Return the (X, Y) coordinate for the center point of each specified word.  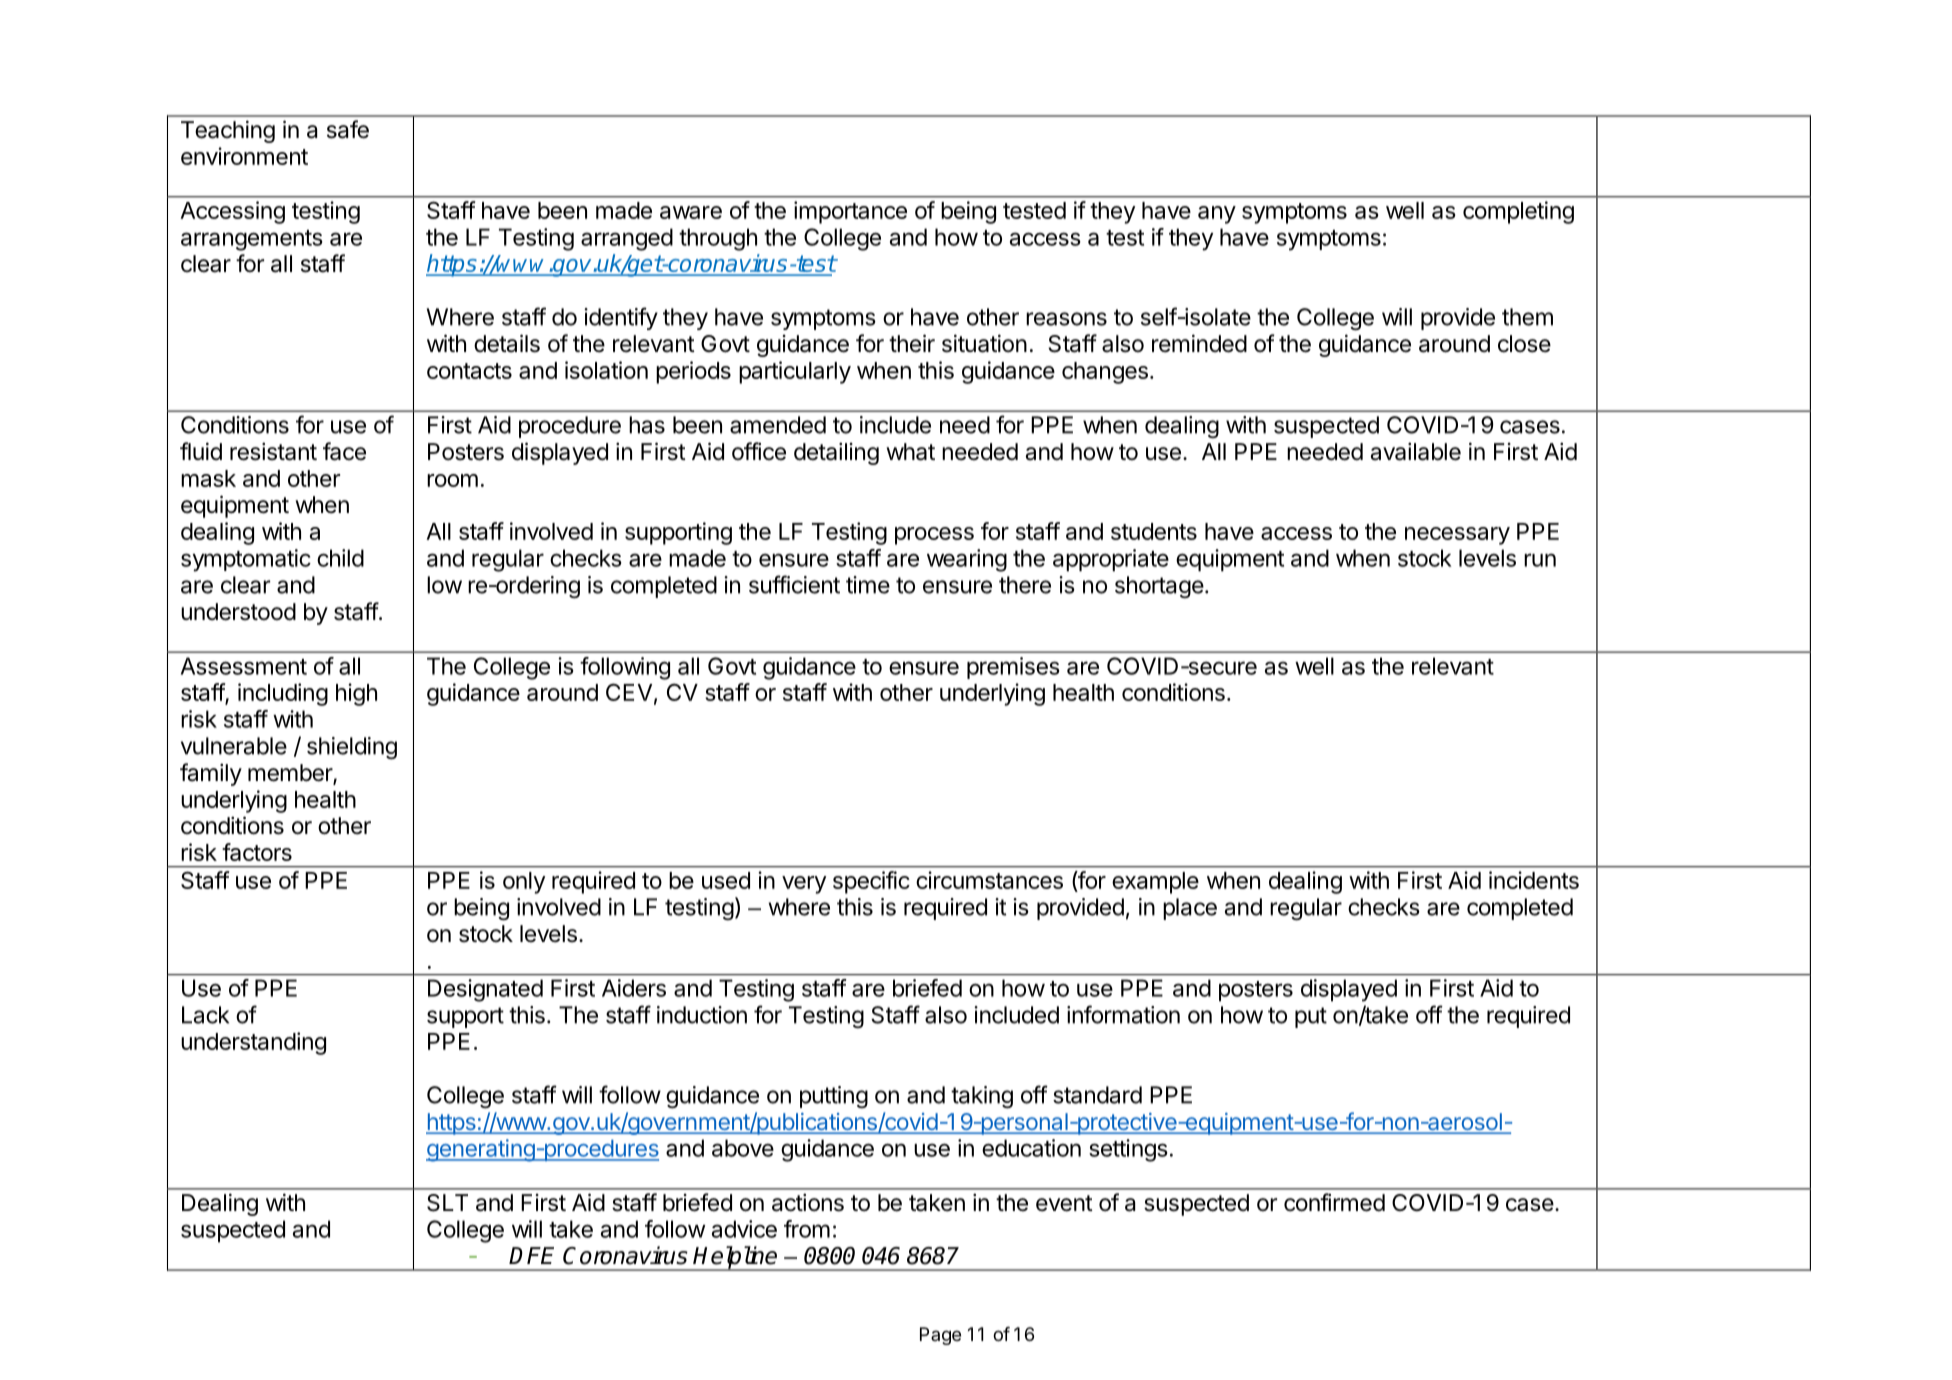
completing (1518, 212)
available (1416, 451)
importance (850, 212)
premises (1013, 668)
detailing (836, 453)
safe (348, 129)
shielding (352, 748)
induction (702, 1015)
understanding (253, 1043)
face (344, 451)
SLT (447, 1203)
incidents (1534, 880)
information (1123, 1014)
